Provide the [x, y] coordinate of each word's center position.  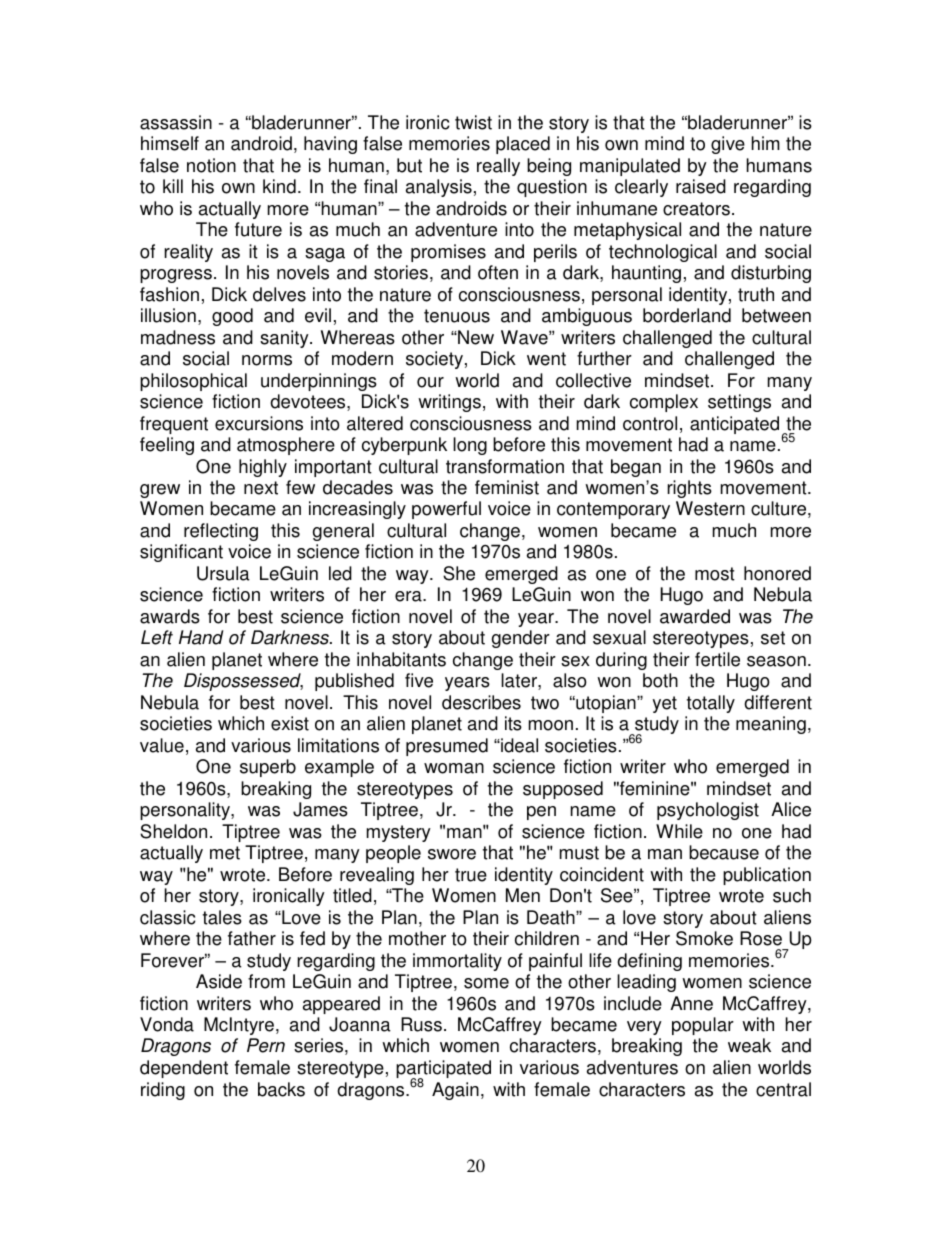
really [498, 167]
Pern [266, 1045]
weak [749, 1045]
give [728, 145]
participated [443, 1070]
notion [211, 165]
